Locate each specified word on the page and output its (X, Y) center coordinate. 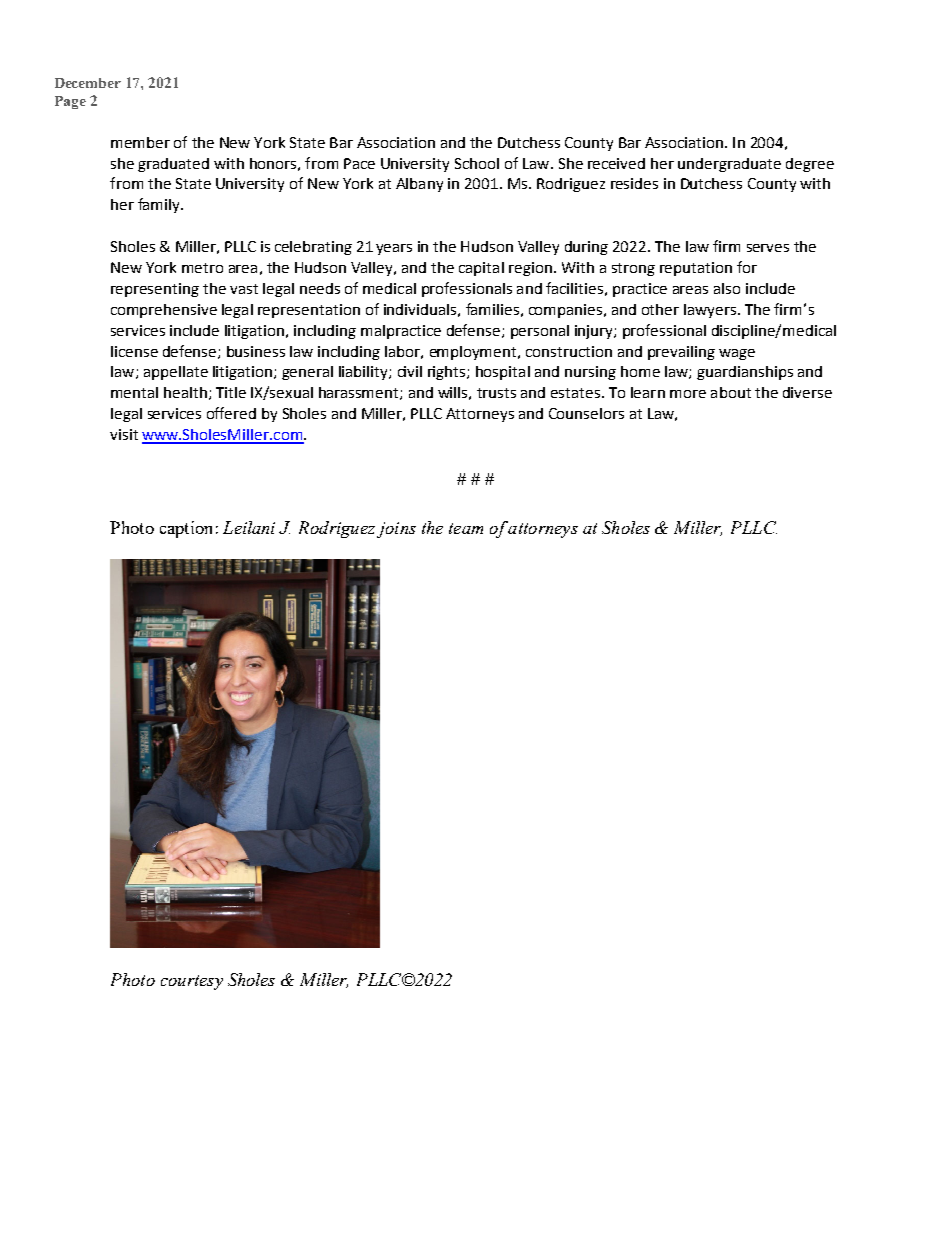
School (477, 163)
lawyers (710, 311)
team (466, 528)
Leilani (249, 527)
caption (186, 529)
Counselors (586, 413)
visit (124, 434)
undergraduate (729, 165)
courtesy (192, 982)
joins (396, 530)
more (688, 394)
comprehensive (164, 311)
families (492, 309)
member (140, 142)
